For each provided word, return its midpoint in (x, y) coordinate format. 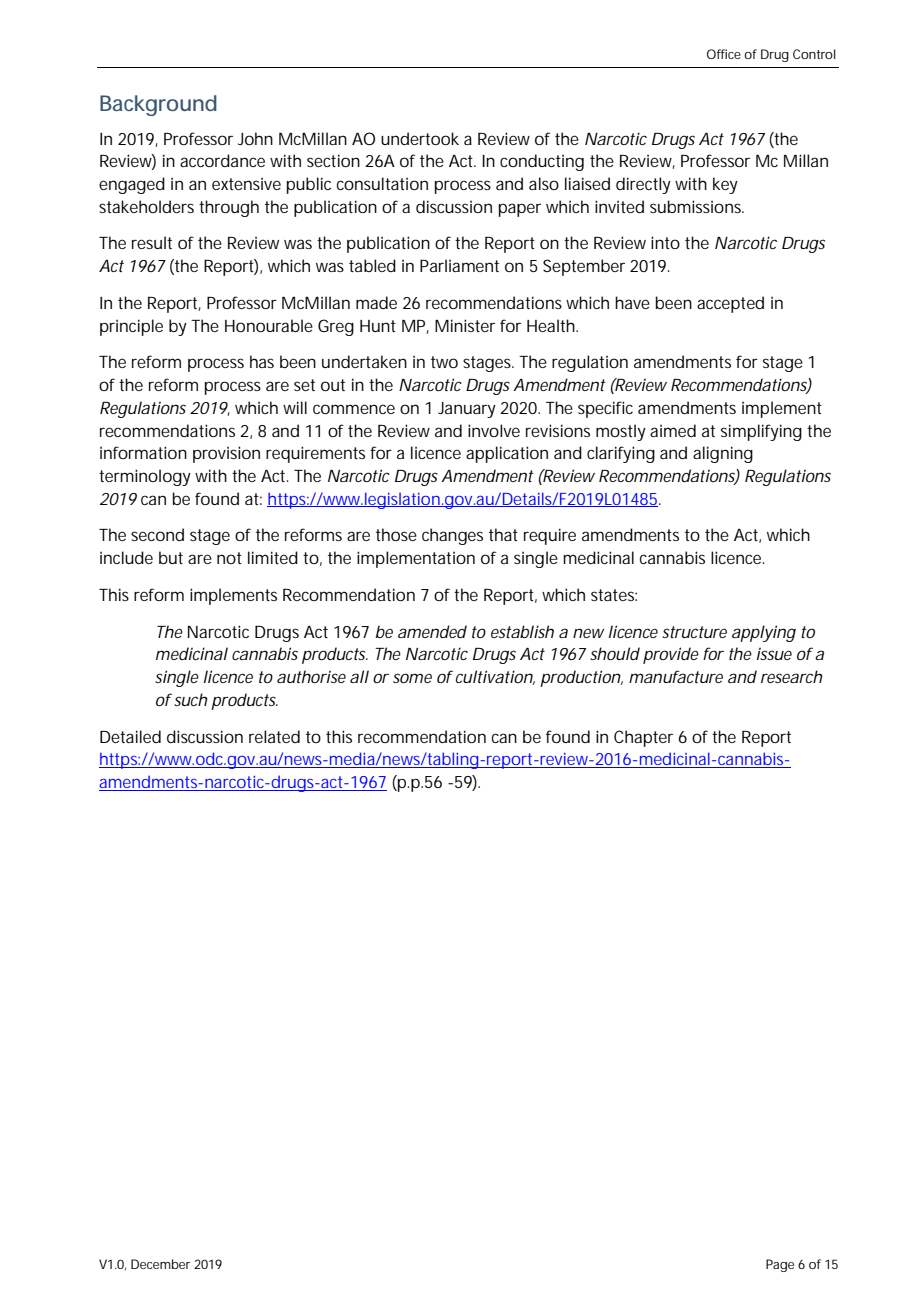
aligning (723, 454)
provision (226, 454)
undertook (420, 138)
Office (724, 54)
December (160, 1264)
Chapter (643, 738)
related (274, 736)
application (507, 454)
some (412, 678)
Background (158, 105)
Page (780, 1265)
